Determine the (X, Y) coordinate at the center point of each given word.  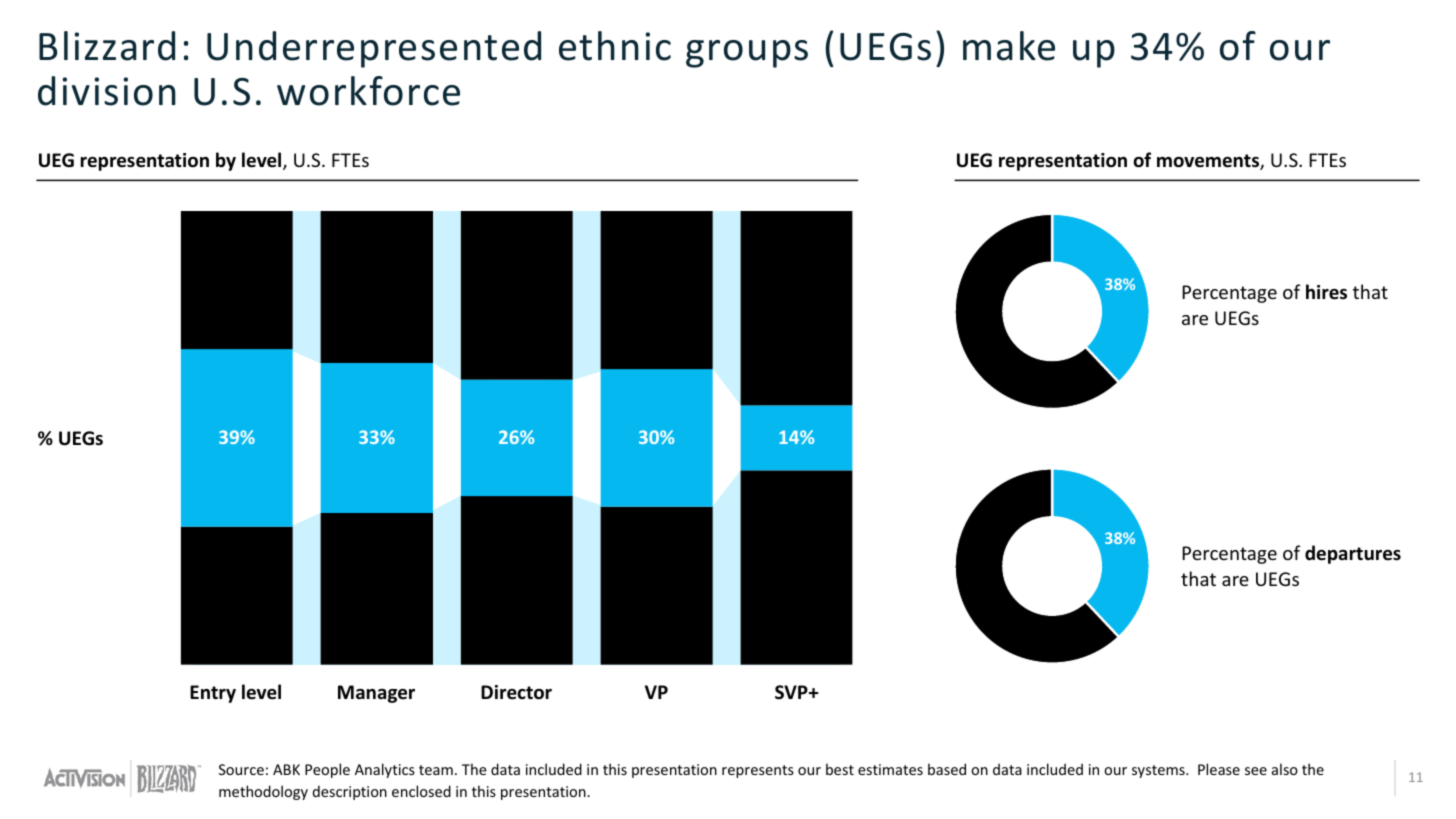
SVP (792, 692)
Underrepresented (374, 49)
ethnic (615, 46)
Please (1219, 769)
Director (516, 692)
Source (241, 769)
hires (1326, 292)
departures (1353, 554)
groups (747, 54)
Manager (376, 694)
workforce (368, 91)
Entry (213, 694)
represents (758, 771)
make (1009, 46)
